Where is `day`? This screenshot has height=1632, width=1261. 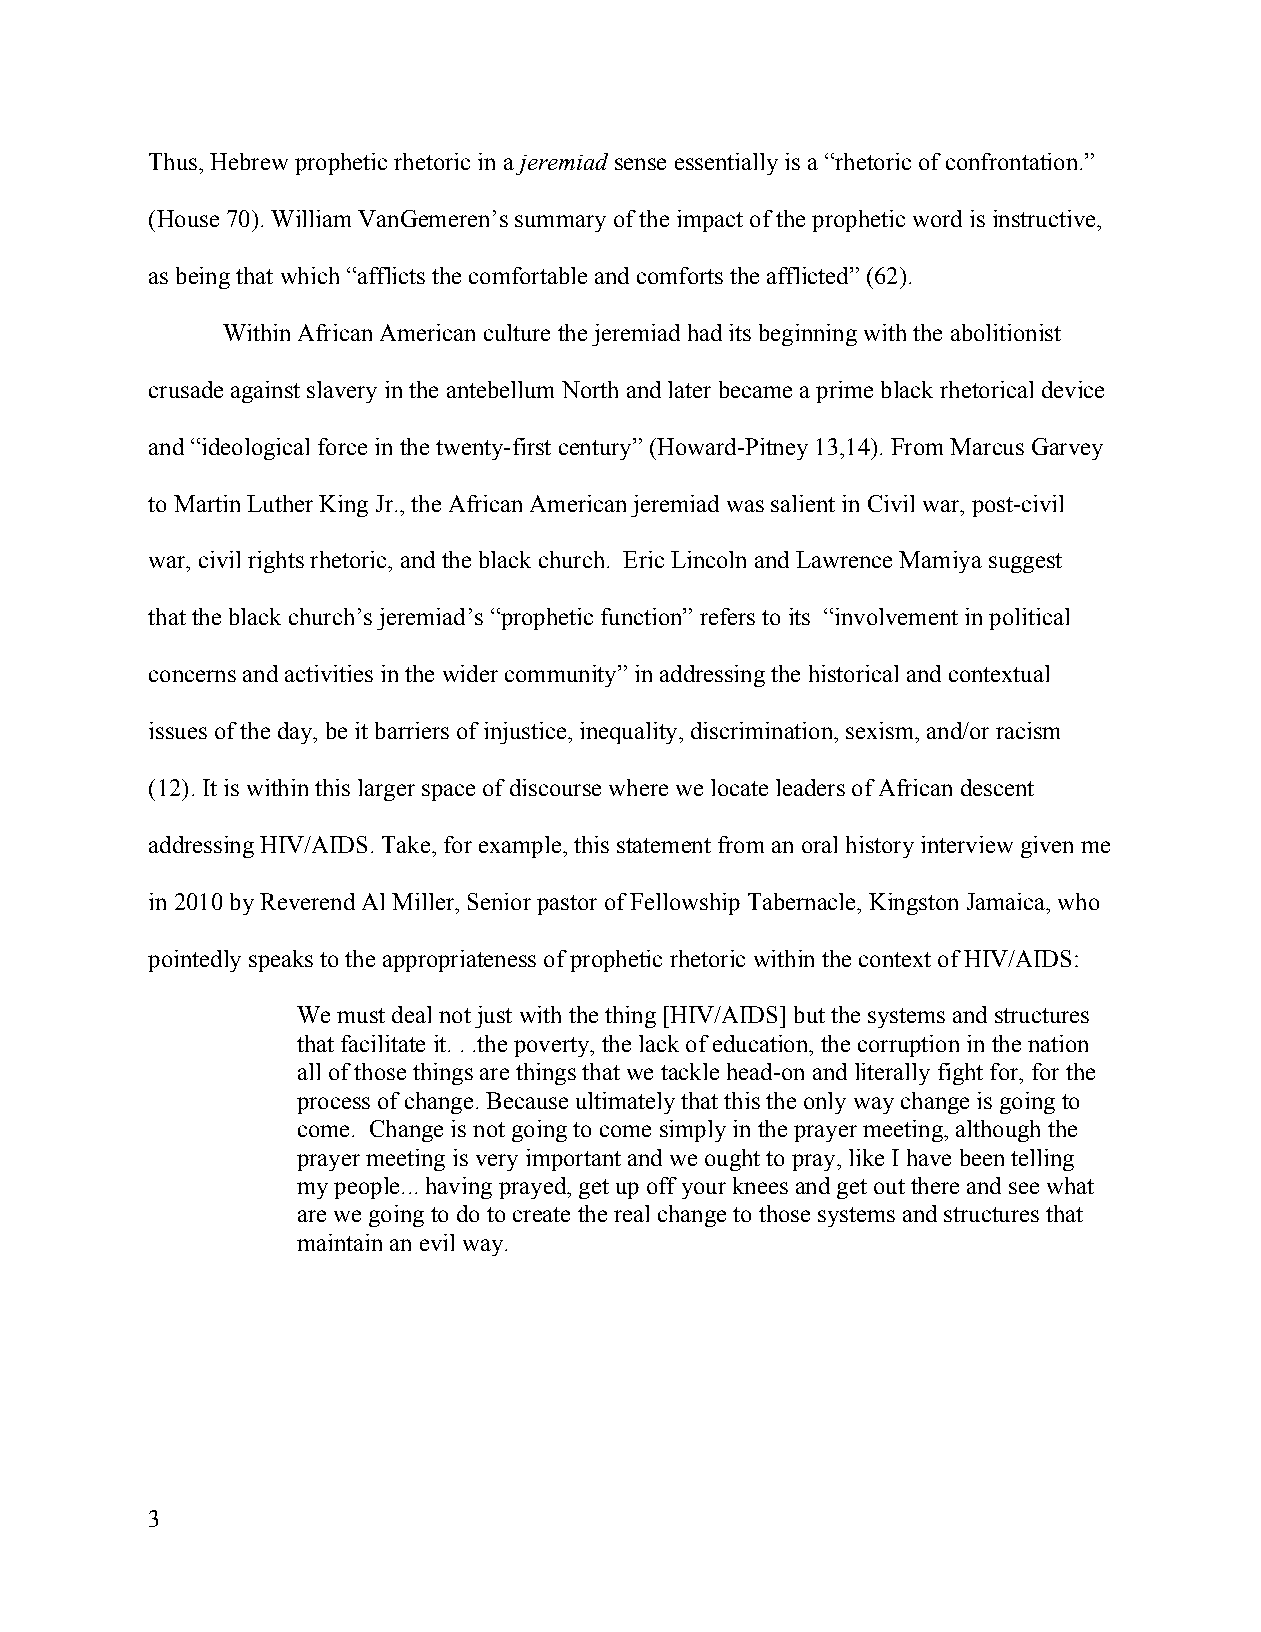 day is located at coordinates (296, 733).
